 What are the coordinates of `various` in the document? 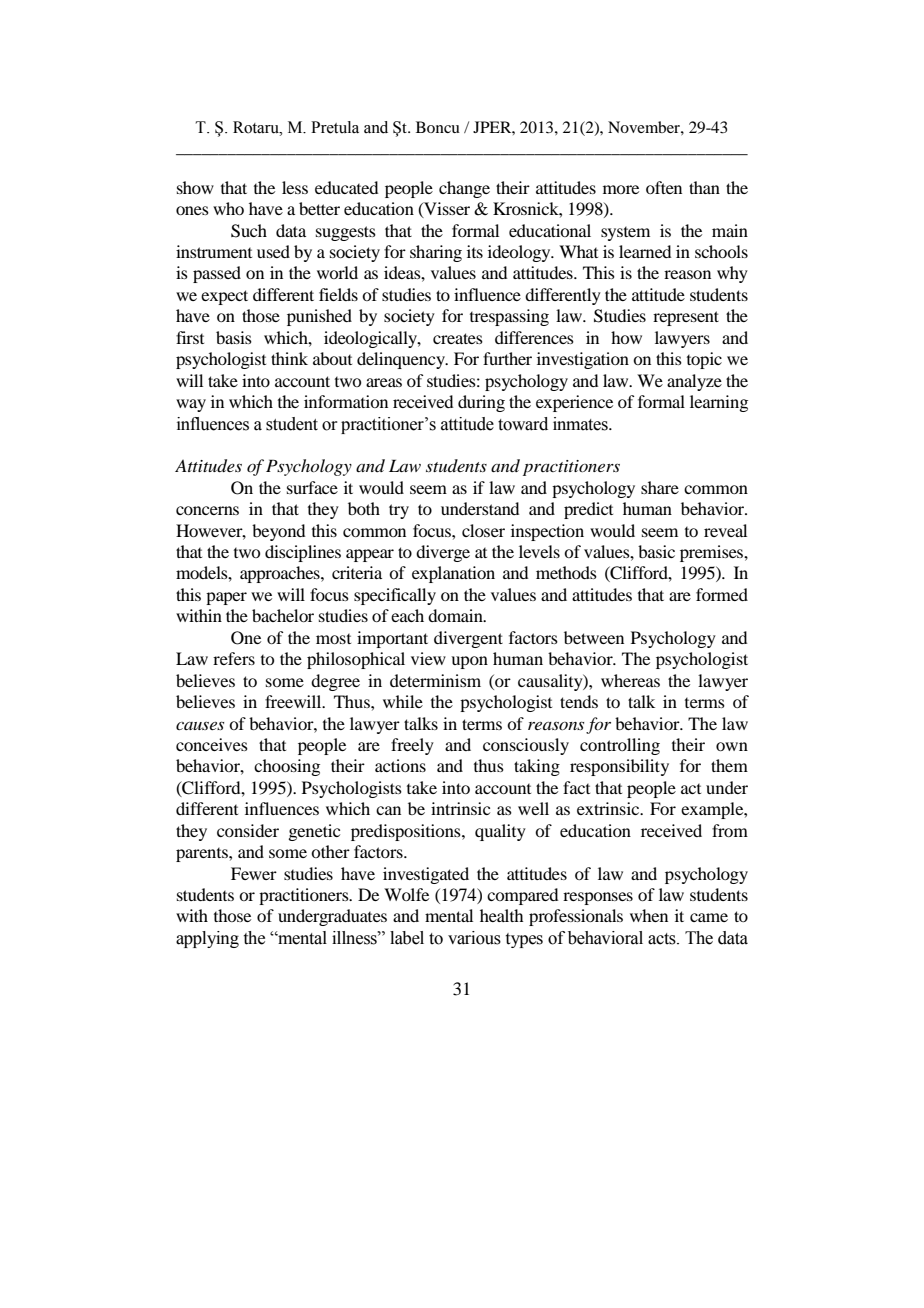 It's located at (474, 938).
